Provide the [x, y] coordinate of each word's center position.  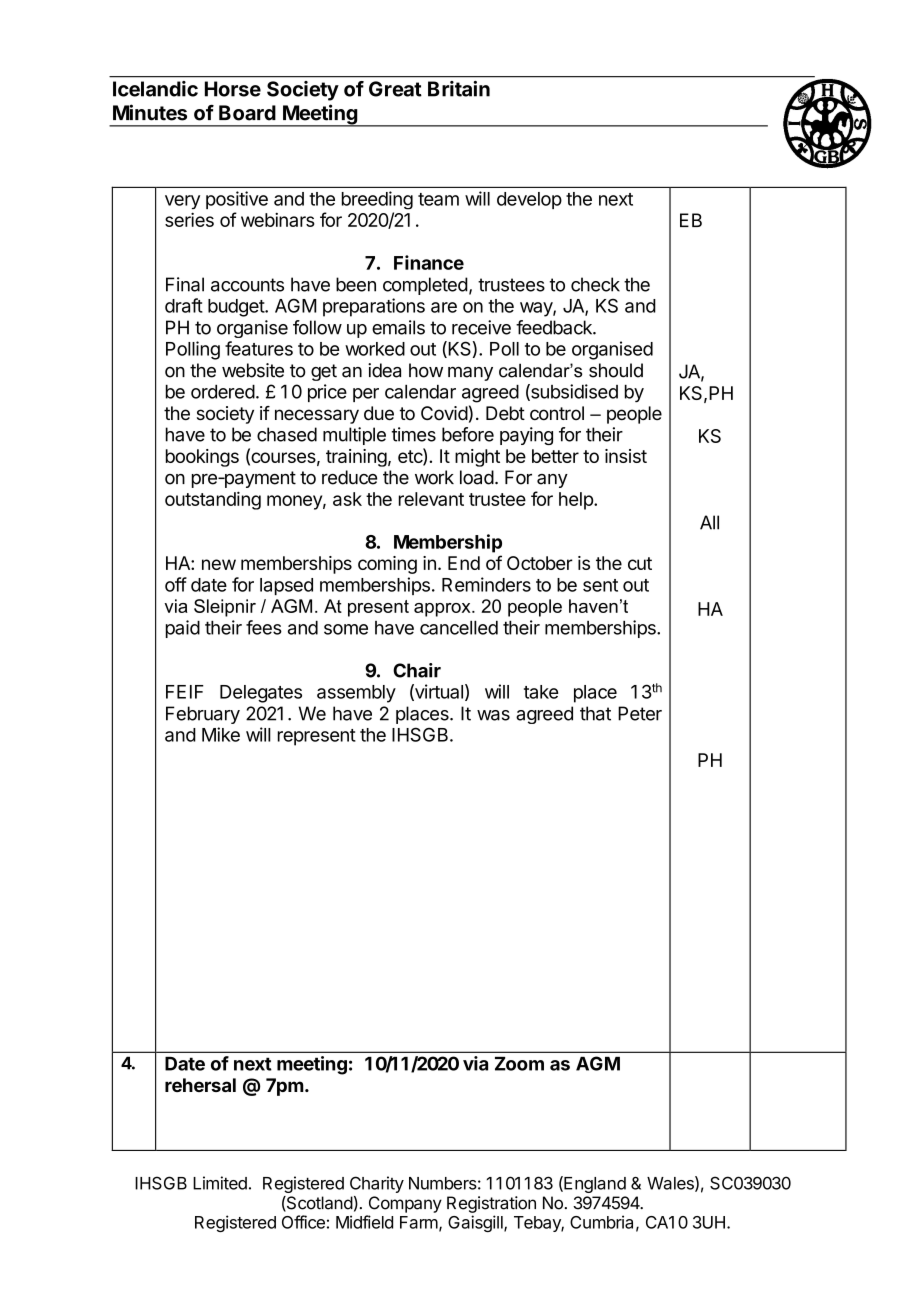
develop [529, 200]
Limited [220, 1183]
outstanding [213, 500]
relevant [431, 499]
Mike [221, 734]
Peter [640, 713]
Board [247, 113]
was [493, 715]
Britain [459, 89]
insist [626, 456]
